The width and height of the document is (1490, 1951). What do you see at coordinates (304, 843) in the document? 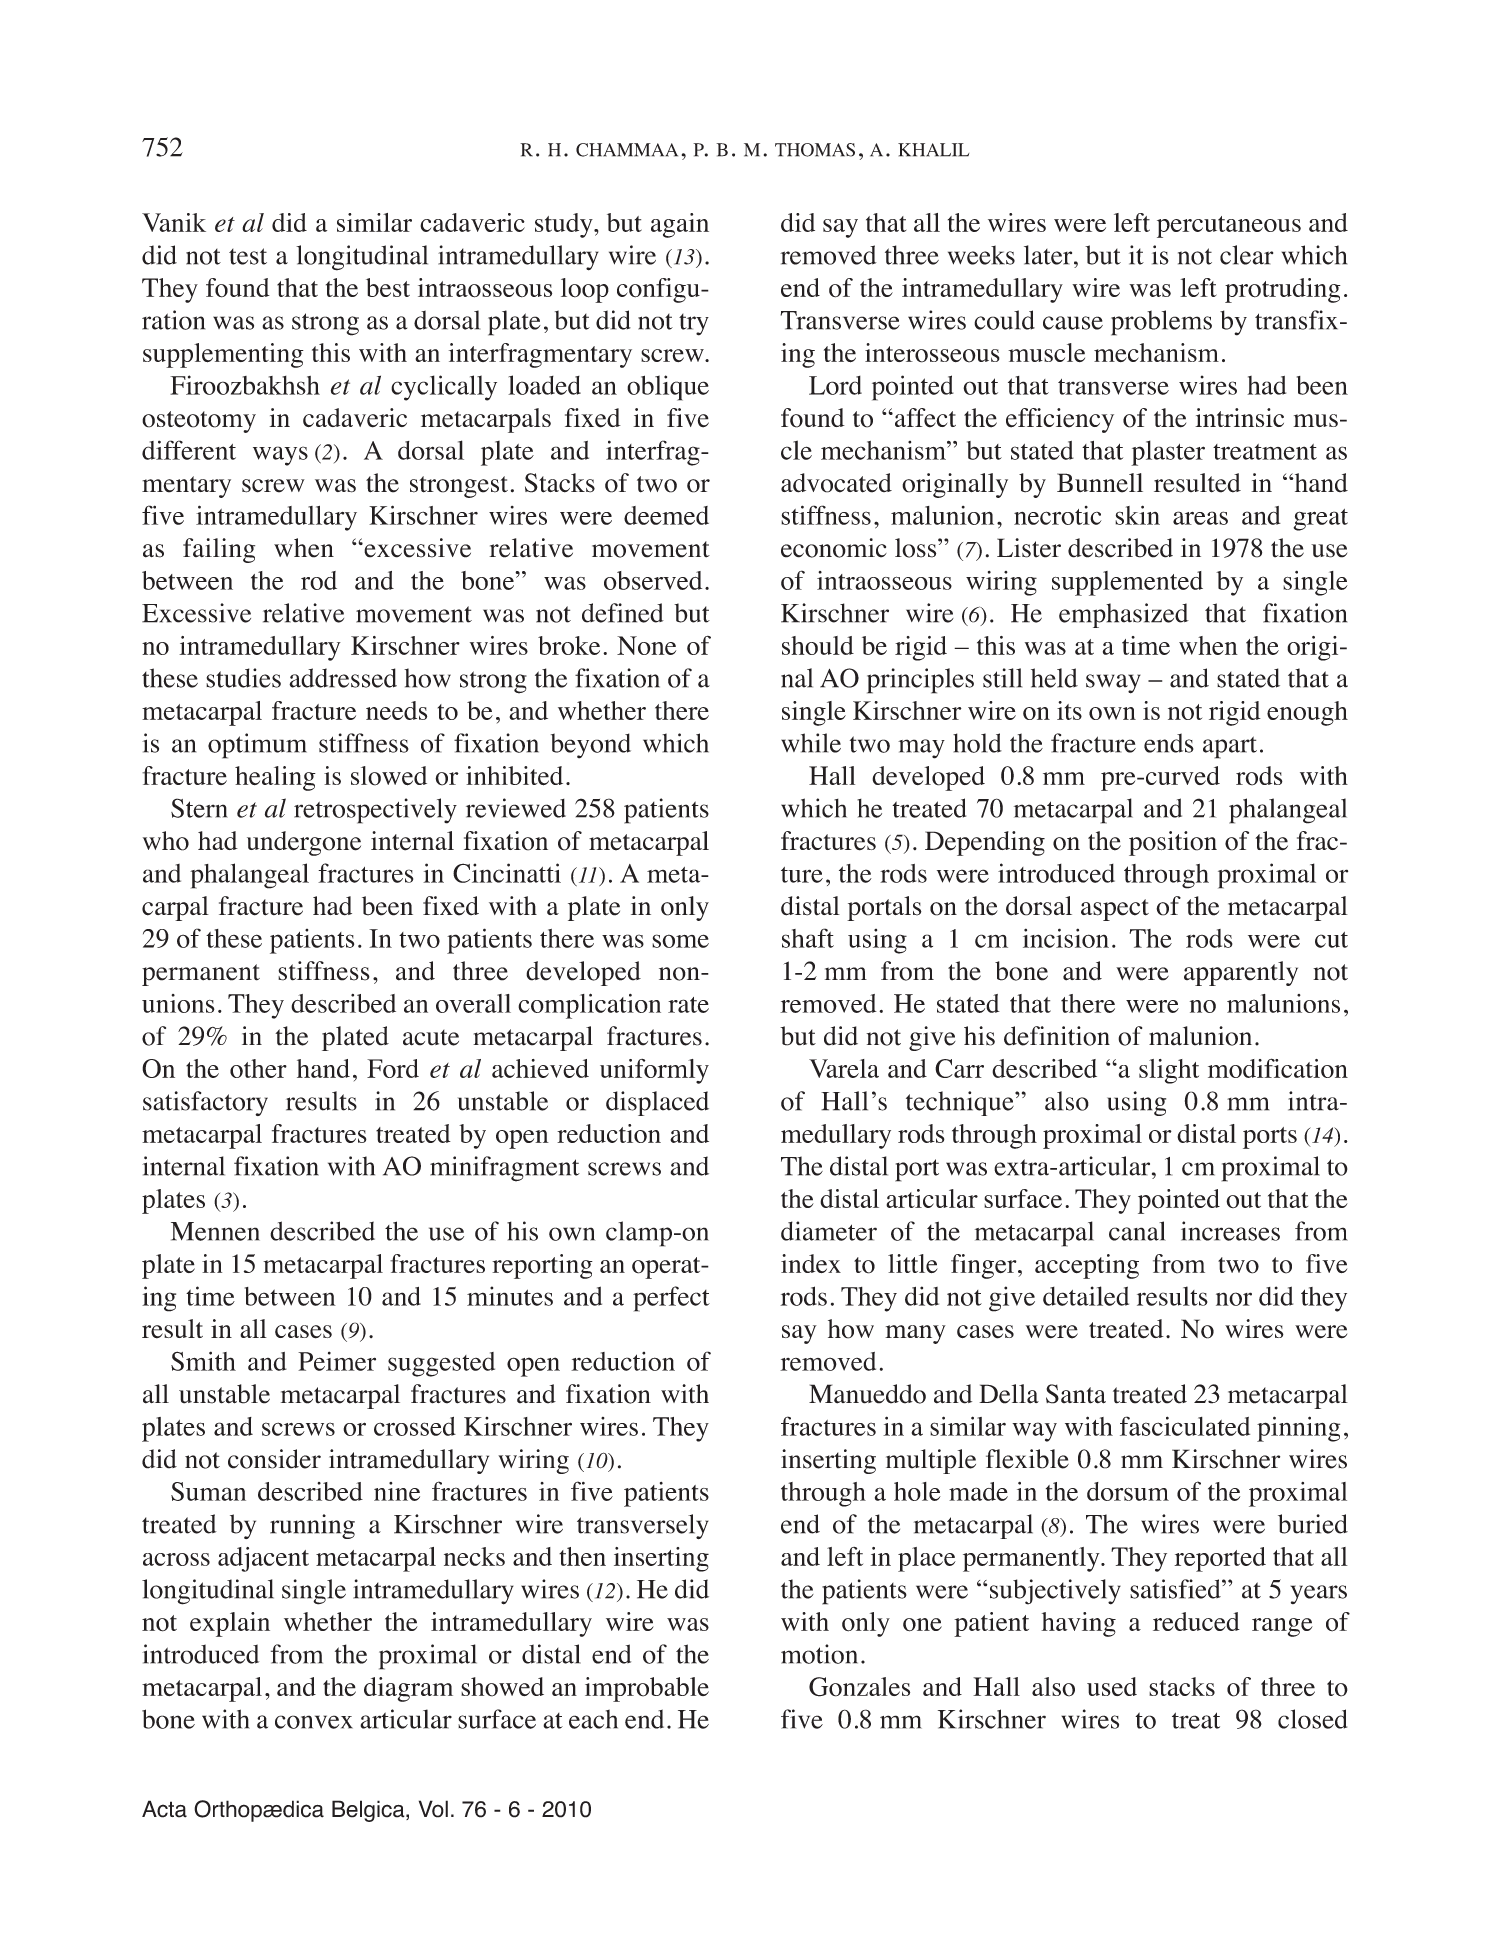
I see `undergone` at bounding box center [304, 843].
